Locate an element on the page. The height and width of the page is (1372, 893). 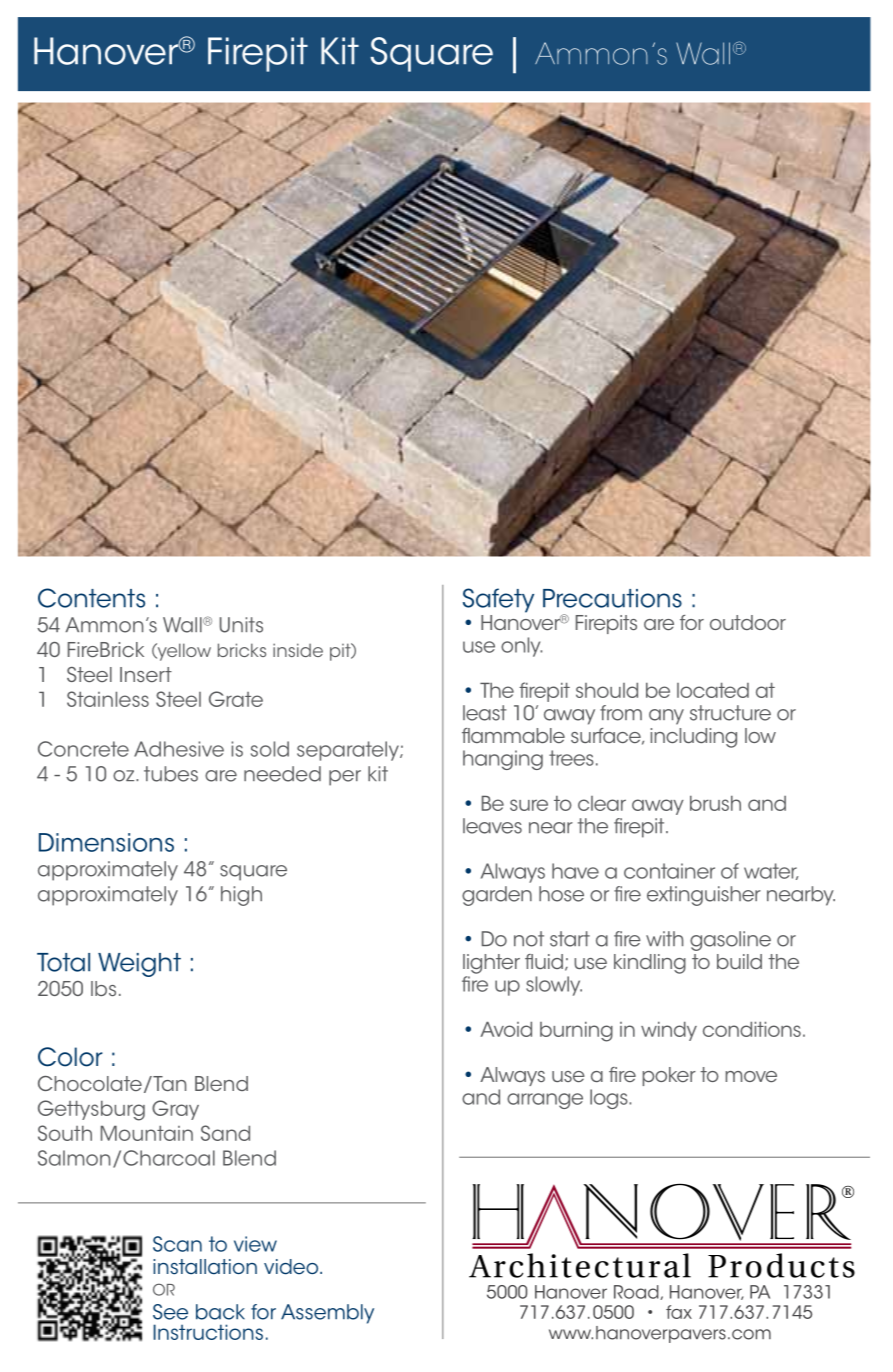
Contents is located at coordinates (91, 598).
